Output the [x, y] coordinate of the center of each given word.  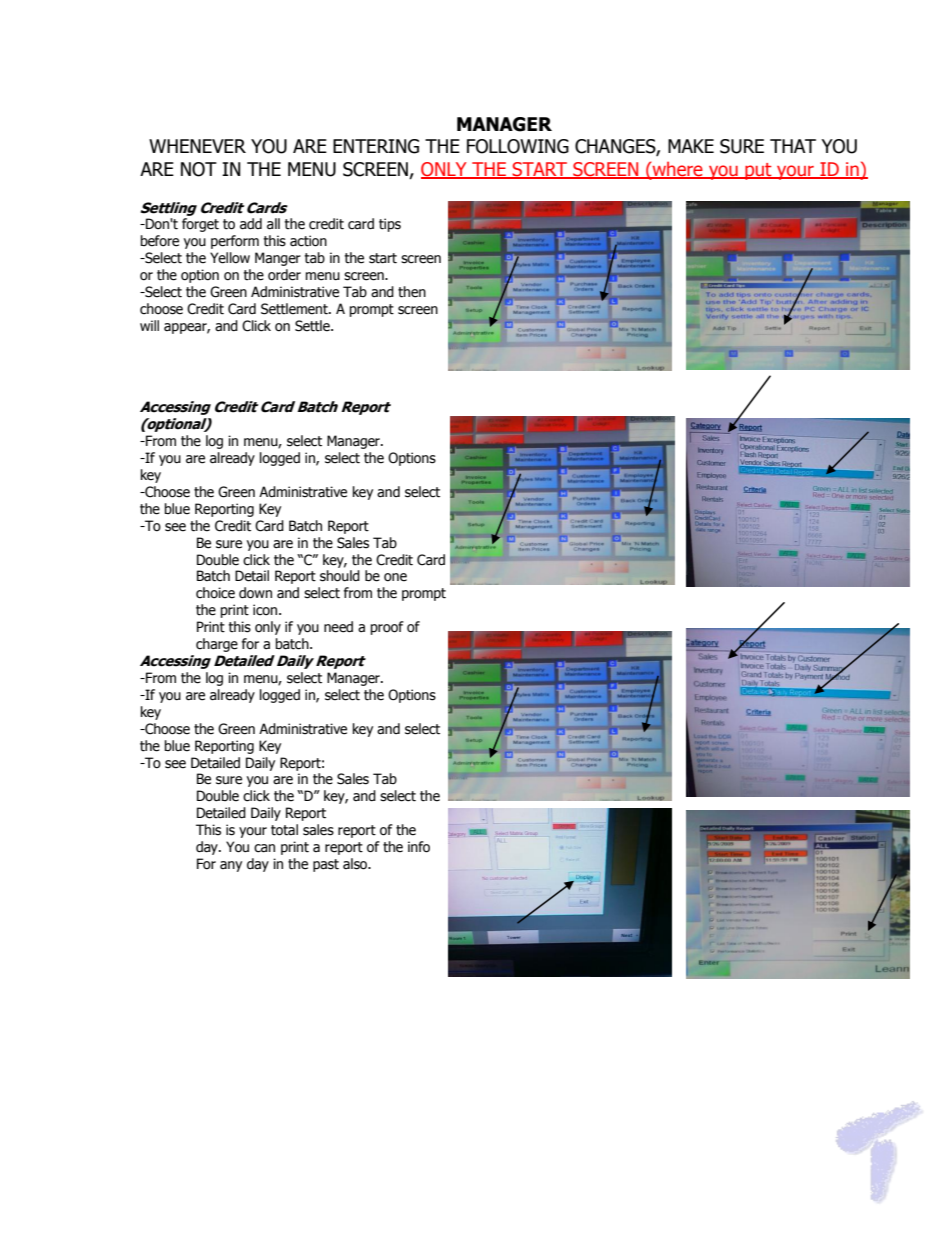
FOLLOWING [518, 146]
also [356, 864]
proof [387, 628]
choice [215, 593]
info [419, 847]
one [395, 577]
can [264, 848]
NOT [199, 169]
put [758, 171]
